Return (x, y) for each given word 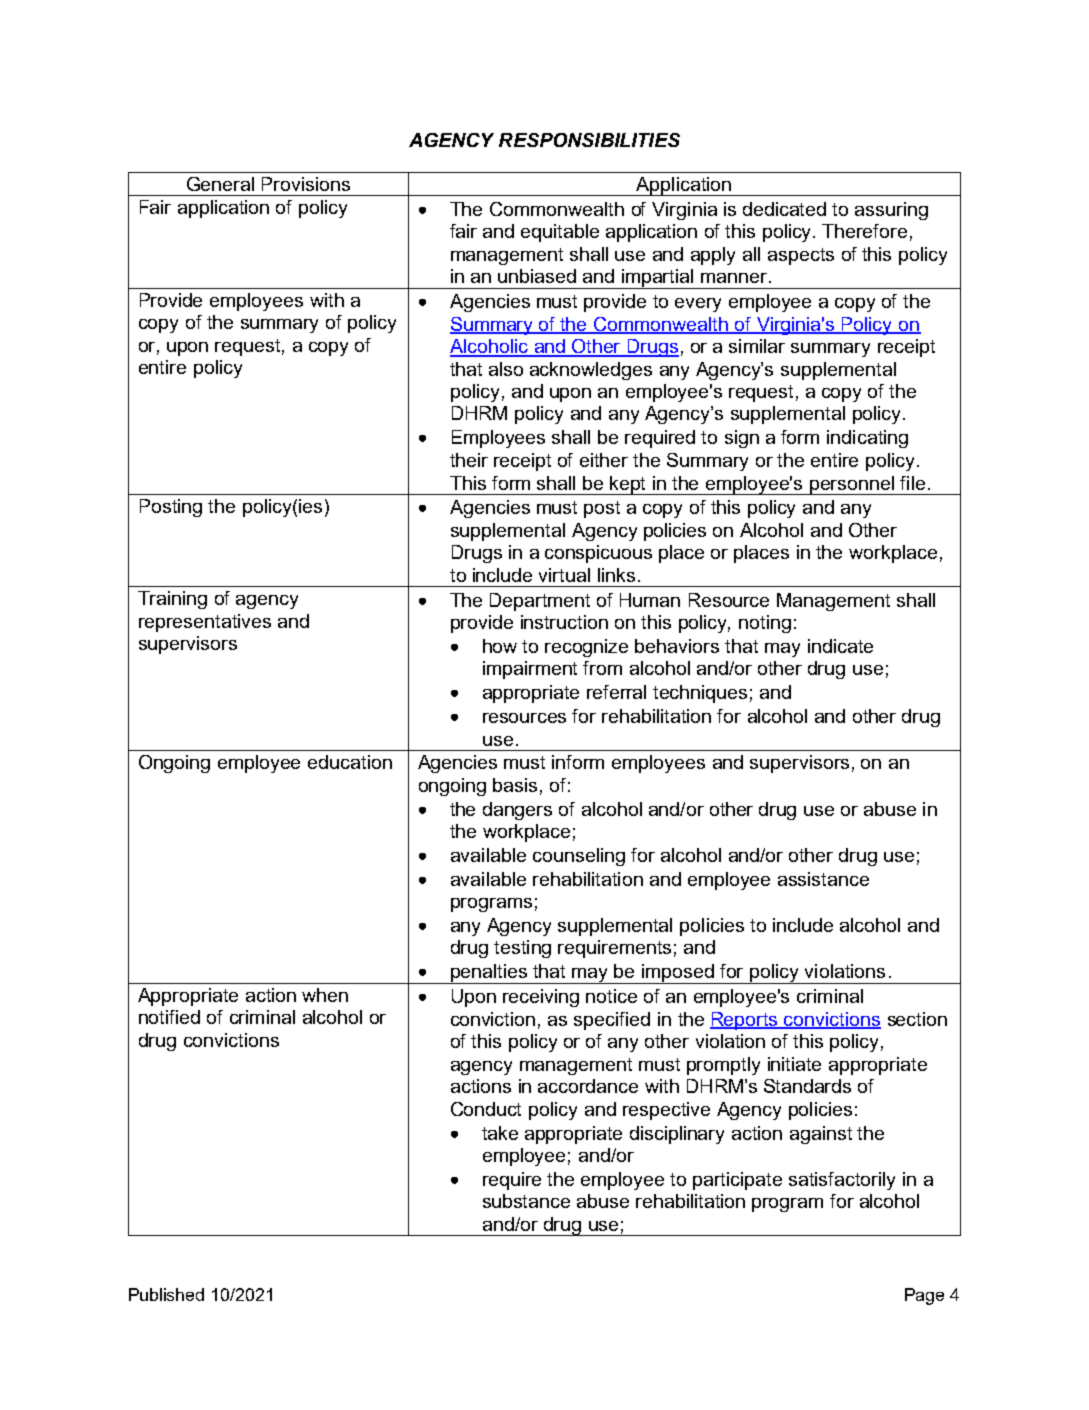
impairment (530, 670)
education (350, 762)
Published (166, 1294)
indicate (840, 646)
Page (924, 1296)
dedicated (784, 209)
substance (526, 1201)
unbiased (537, 276)
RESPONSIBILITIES (589, 140)
